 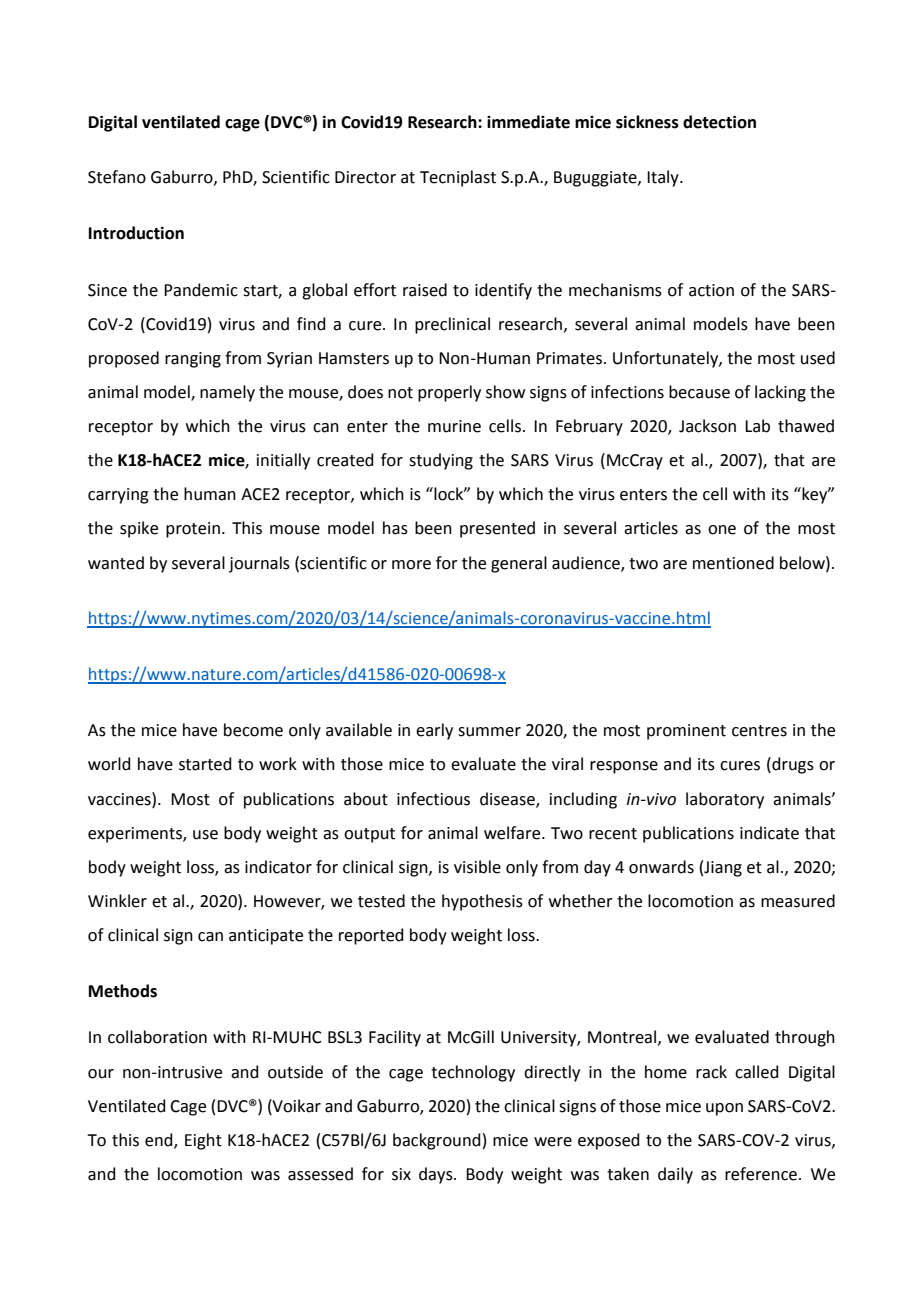 What do you see at coordinates (117, 177) in the image?
I see `Stefano` at bounding box center [117, 177].
